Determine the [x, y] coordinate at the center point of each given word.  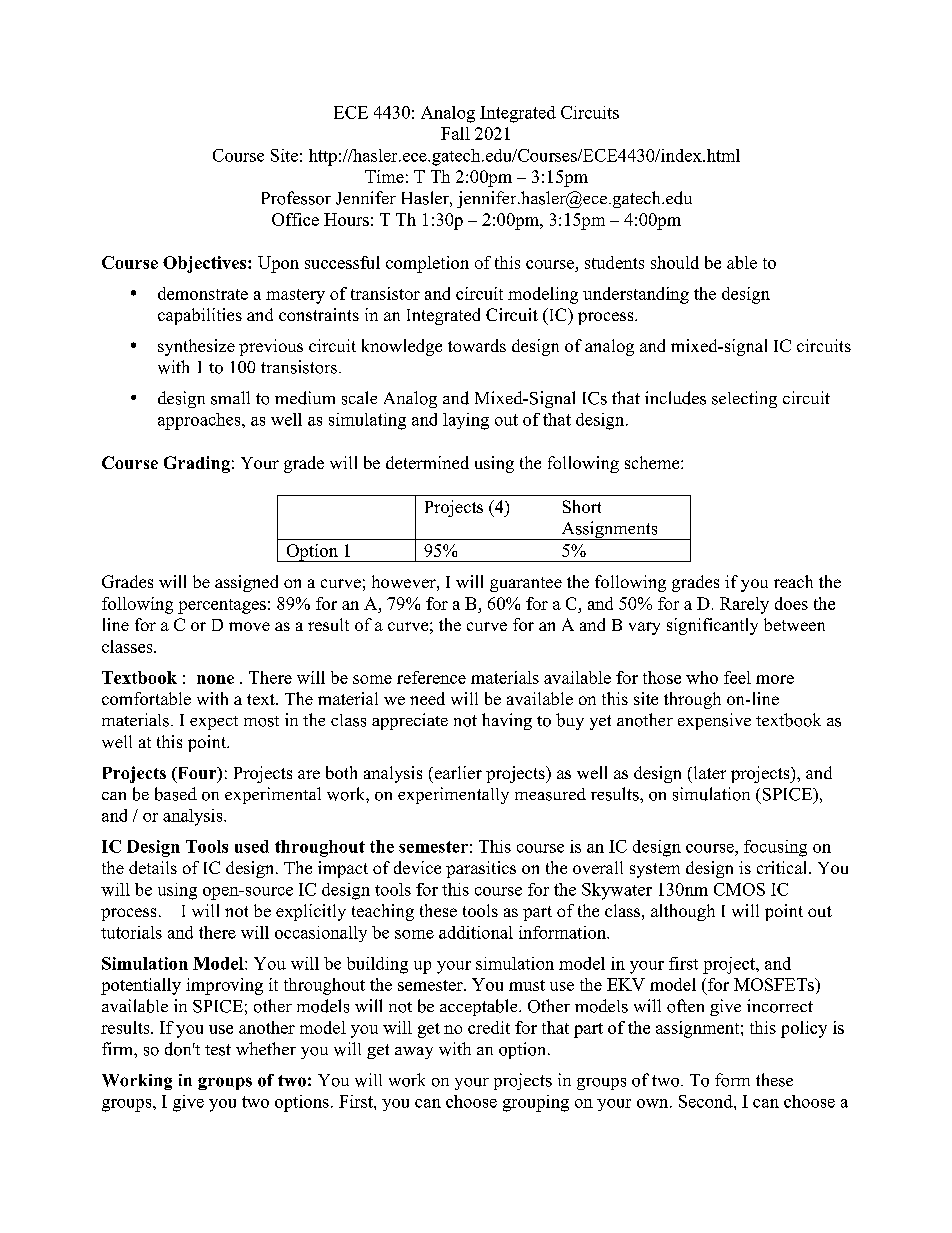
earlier [457, 772]
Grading [197, 464]
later [708, 772]
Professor [296, 198]
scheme [653, 462]
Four [197, 774]
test [218, 1050]
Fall [455, 133]
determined [427, 462]
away [414, 1053]
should [675, 262]
